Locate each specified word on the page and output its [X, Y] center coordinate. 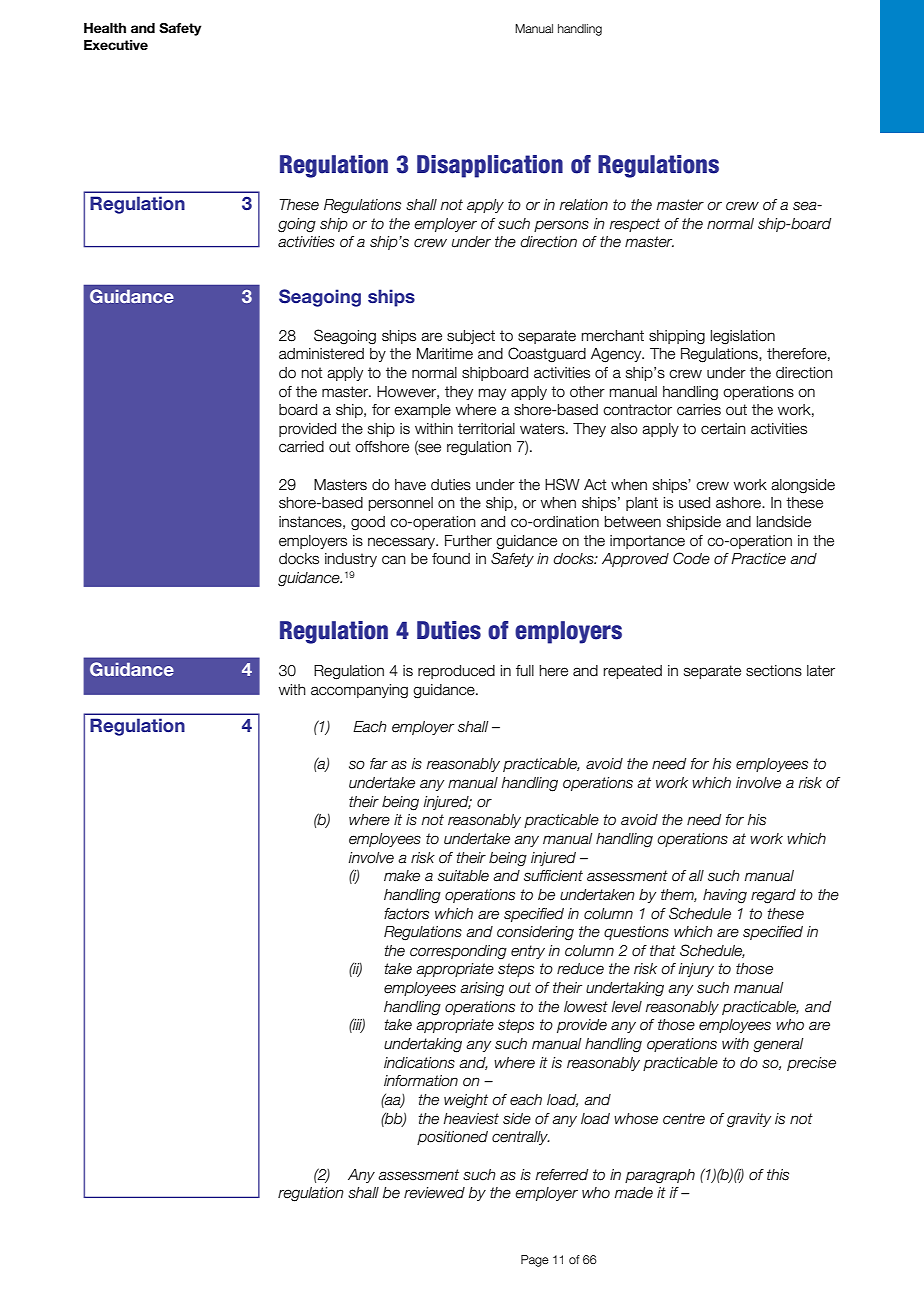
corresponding [458, 952]
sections [774, 671]
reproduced [456, 672]
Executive [116, 45]
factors [406, 914]
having [725, 896]
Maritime [445, 354]
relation [584, 205]
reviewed [434, 1193]
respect [635, 225]
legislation [743, 337]
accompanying [359, 691]
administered [321, 354]
